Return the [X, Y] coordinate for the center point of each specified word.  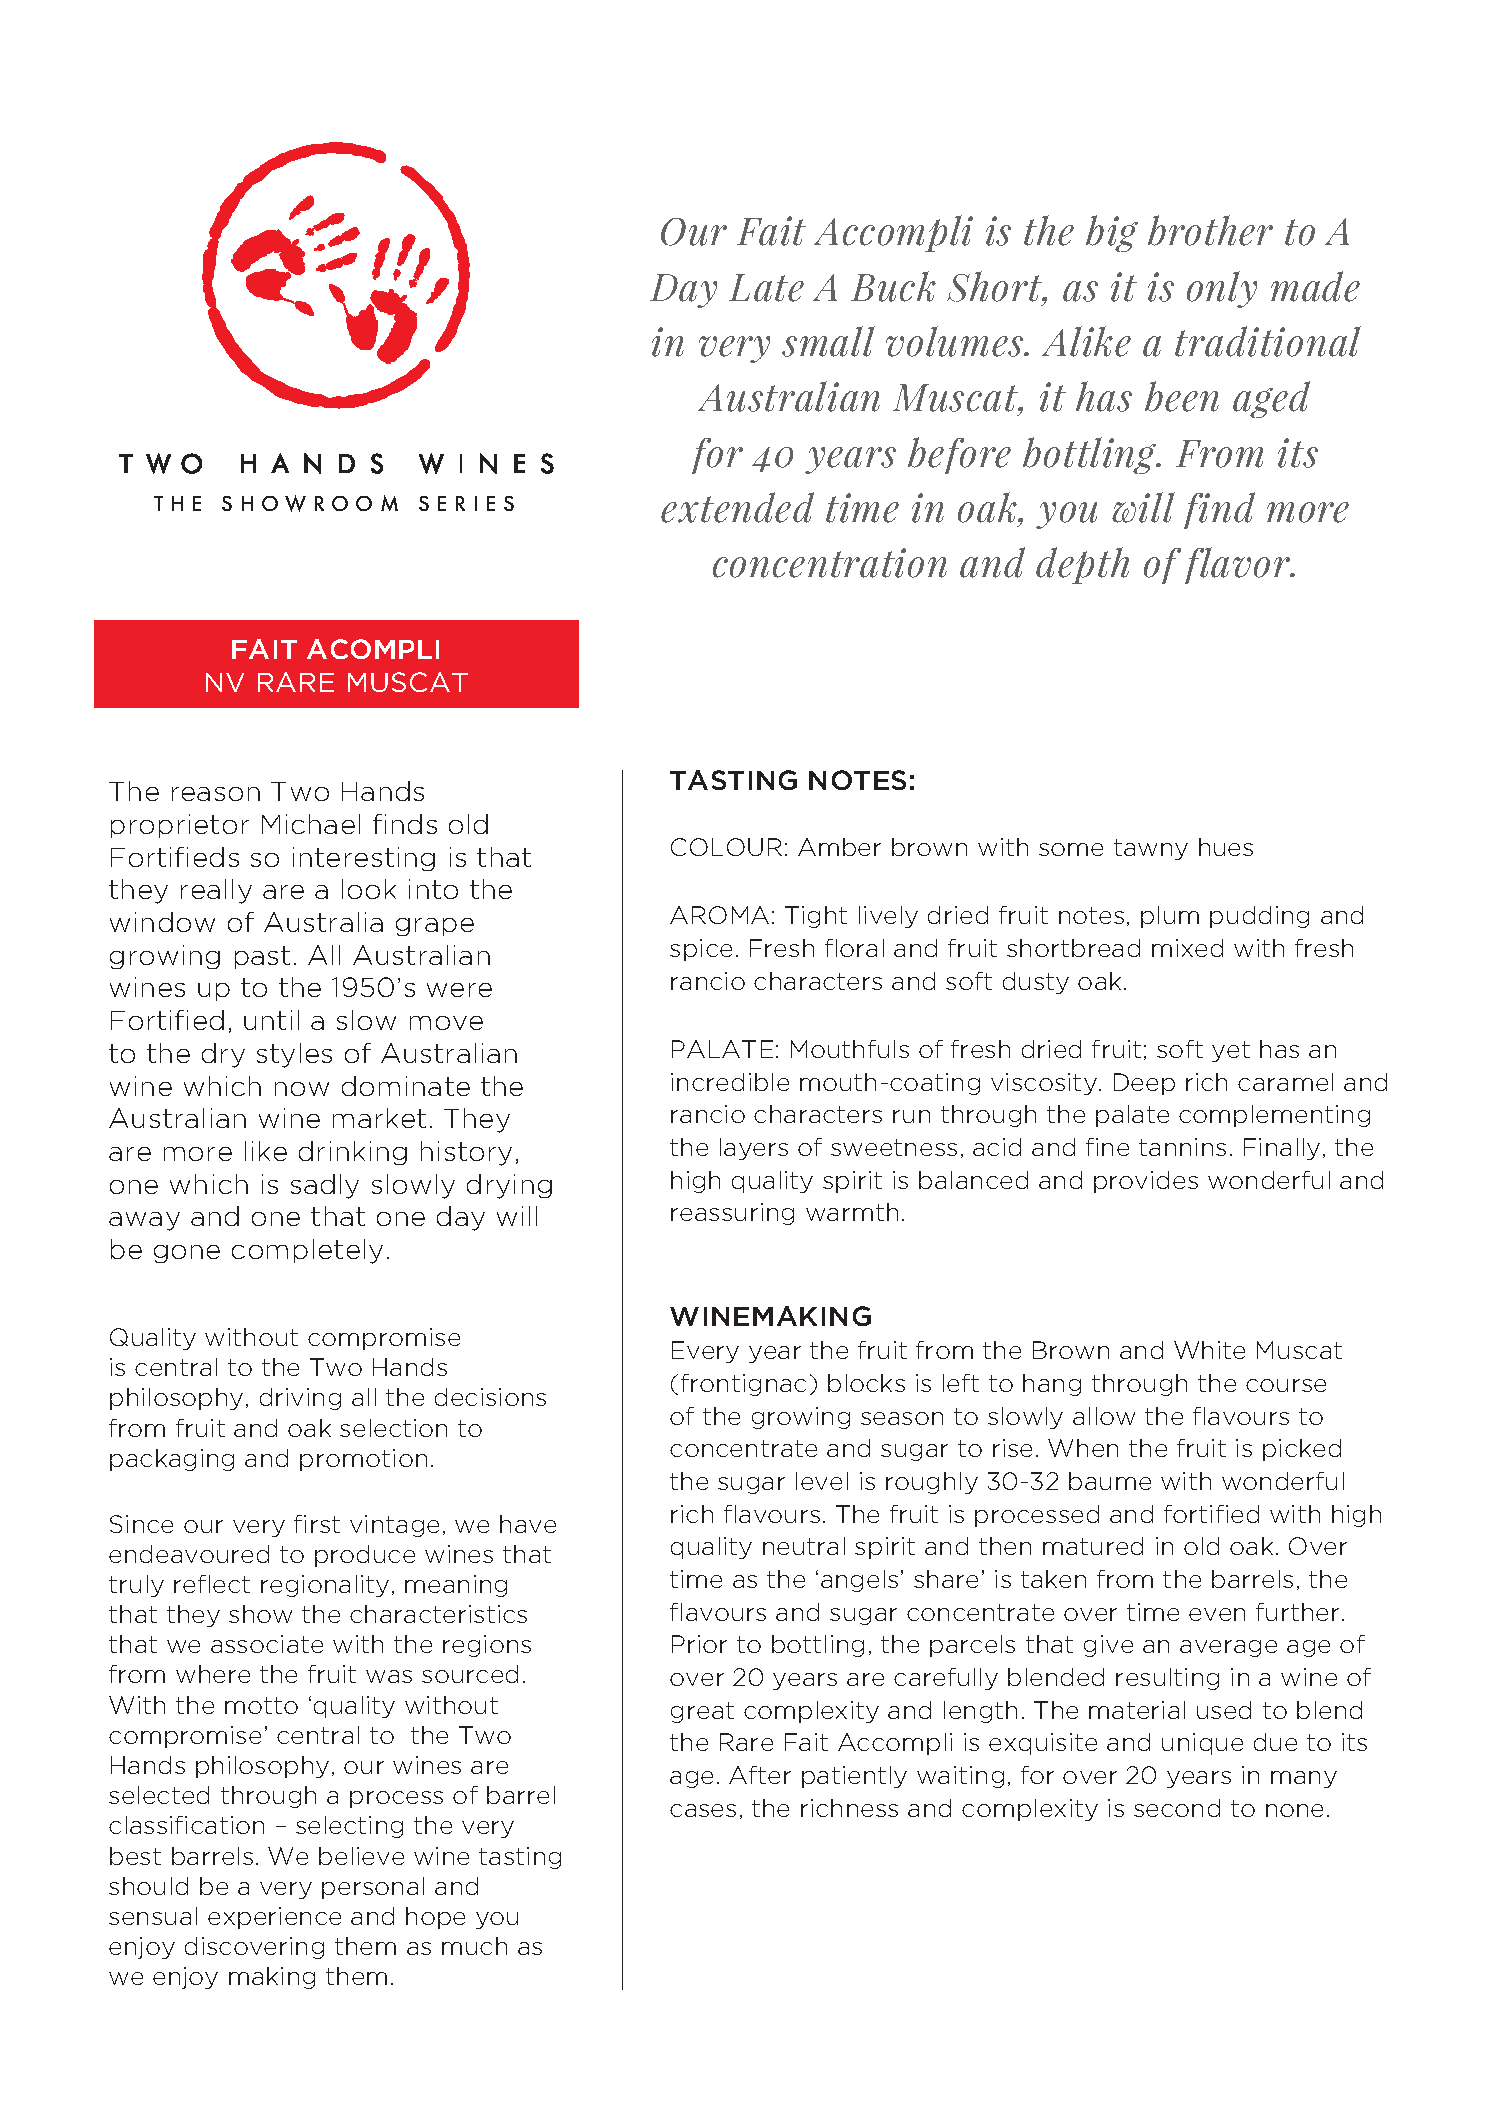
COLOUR [726, 847]
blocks [866, 1383]
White [1209, 1350]
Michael [311, 824]
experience [274, 1918]
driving [300, 1399]
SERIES [466, 503]
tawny [1151, 849]
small [828, 341]
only [1222, 289]
